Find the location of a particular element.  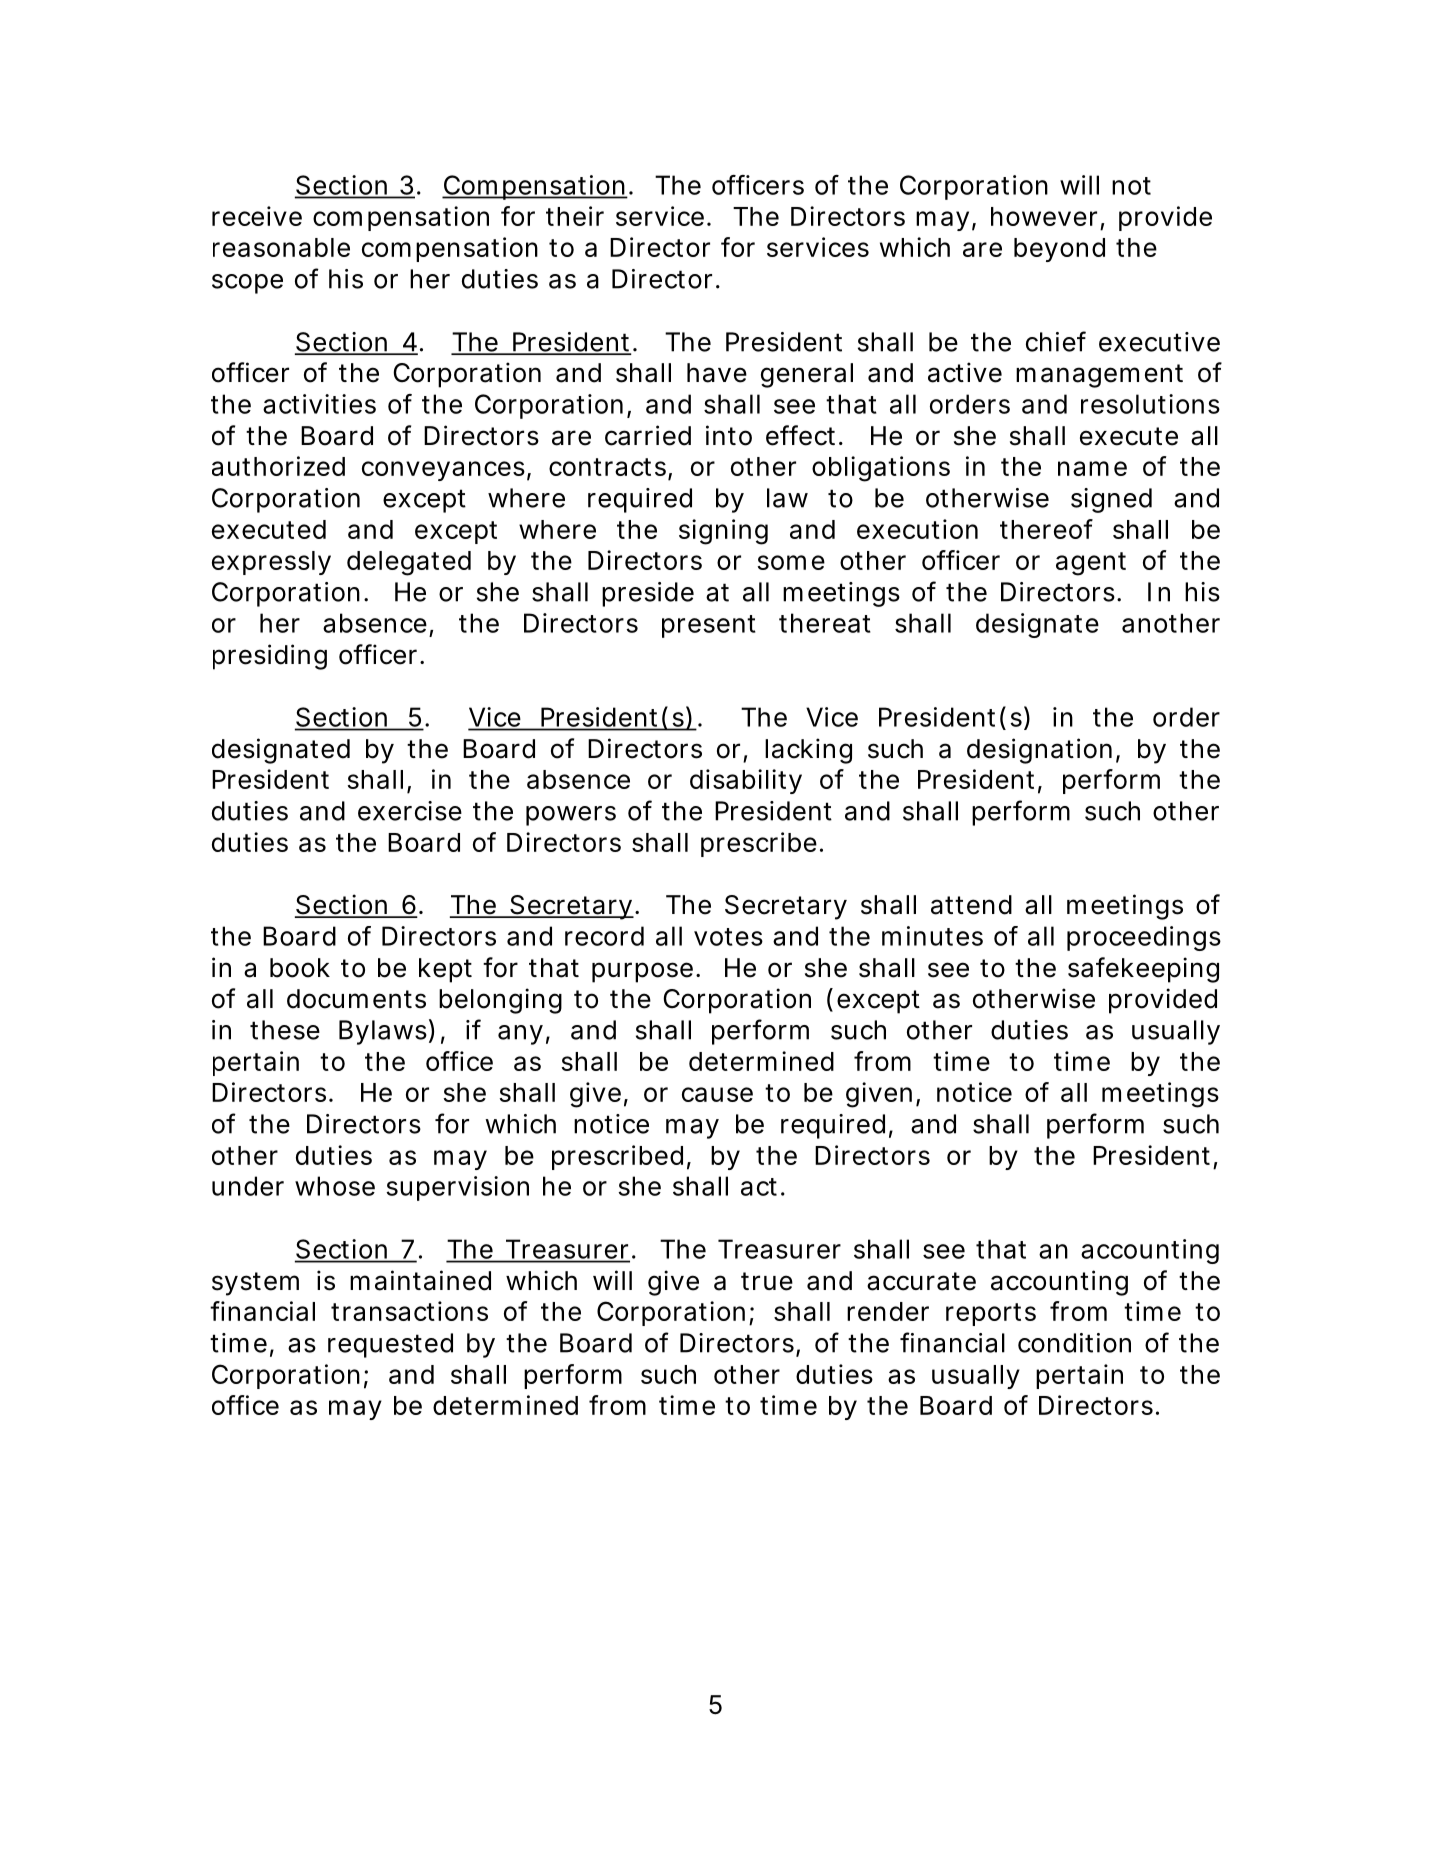

present is located at coordinates (709, 626).
